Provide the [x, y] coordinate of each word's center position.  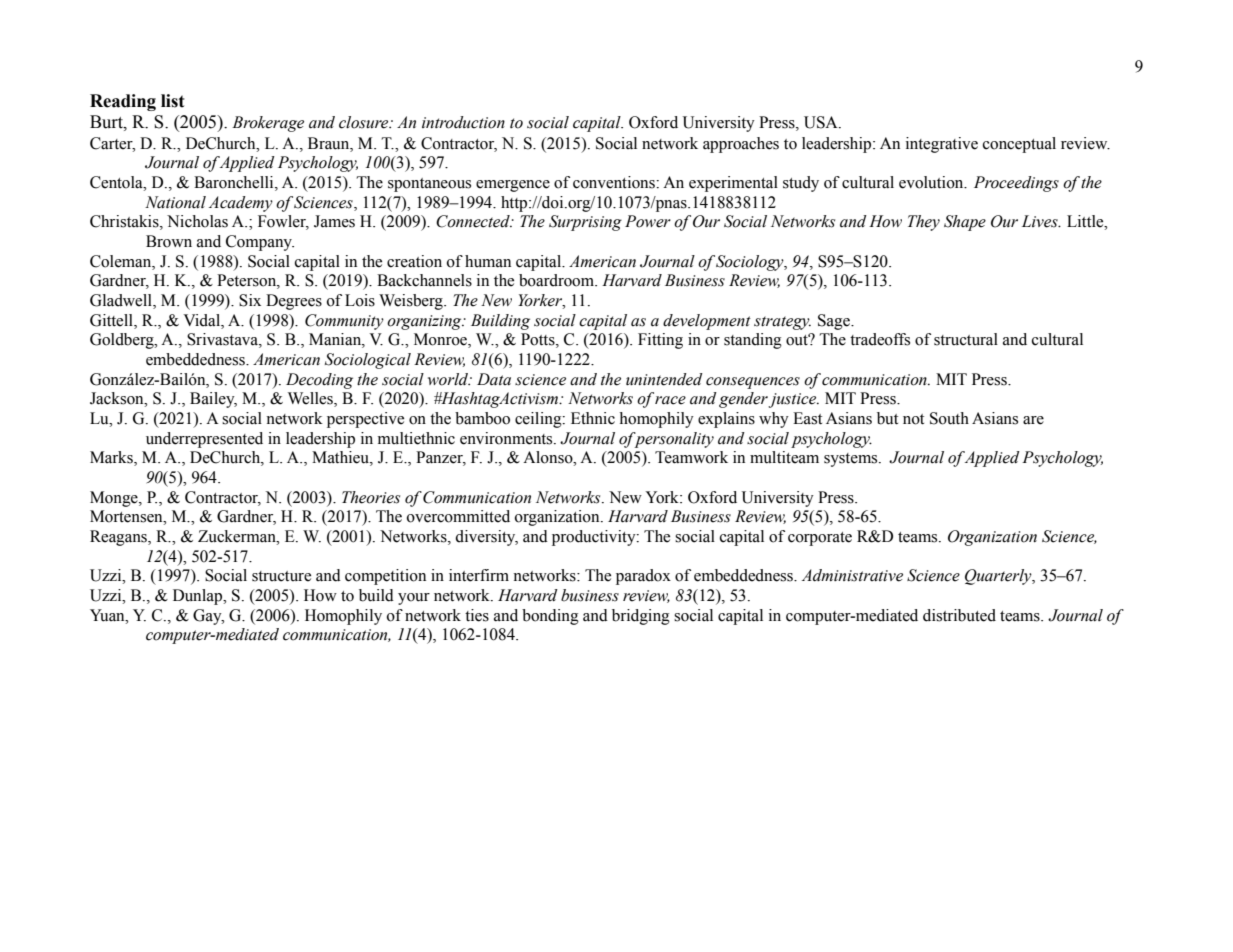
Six [250, 300]
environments [507, 438]
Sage [835, 322]
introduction [463, 122]
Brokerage [268, 124]
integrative [942, 145]
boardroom [558, 280]
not [913, 419]
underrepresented [204, 440]
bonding [550, 617]
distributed [959, 615]
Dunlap [199, 597]
